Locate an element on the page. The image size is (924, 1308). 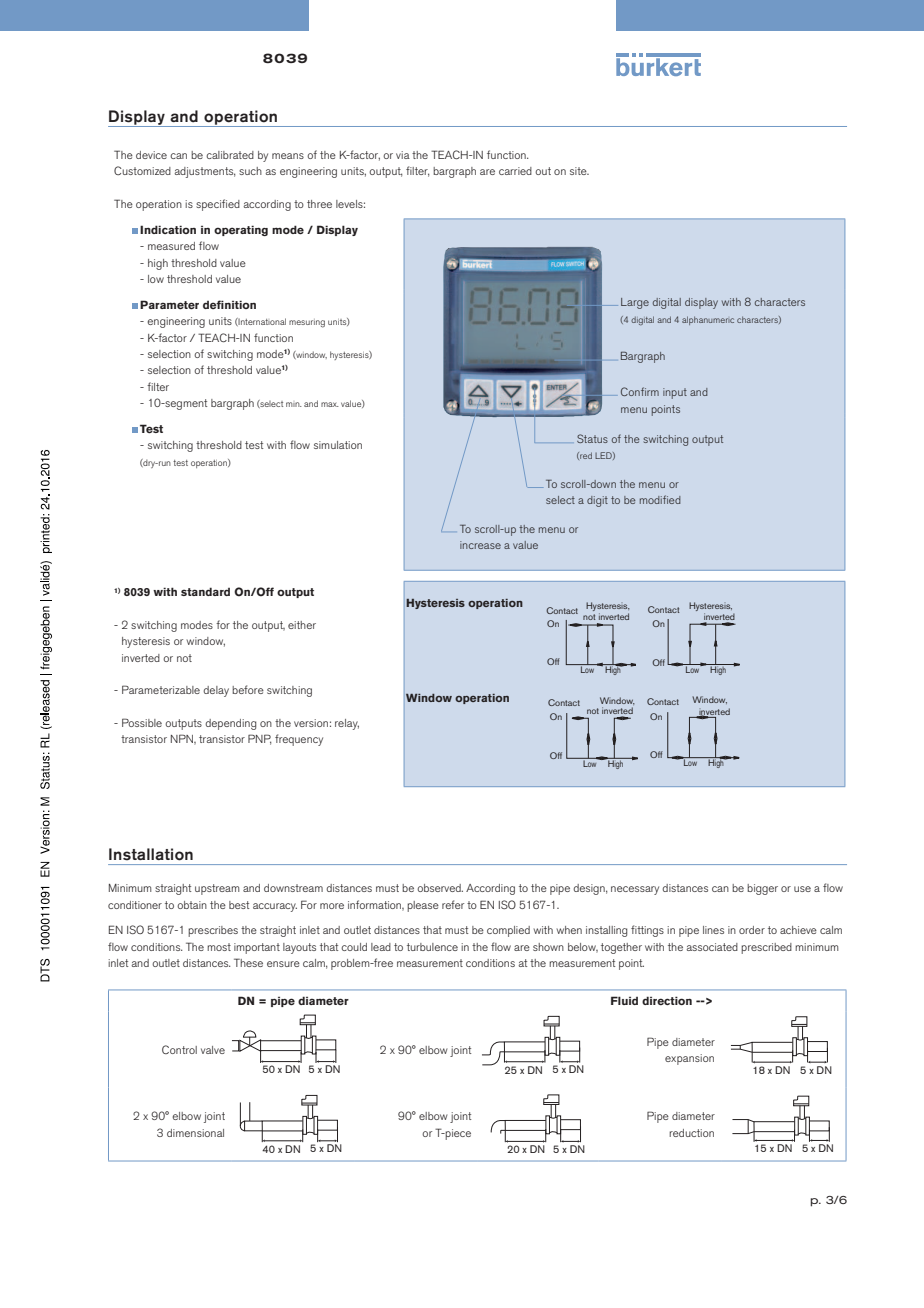
standard is located at coordinates (205, 591).
